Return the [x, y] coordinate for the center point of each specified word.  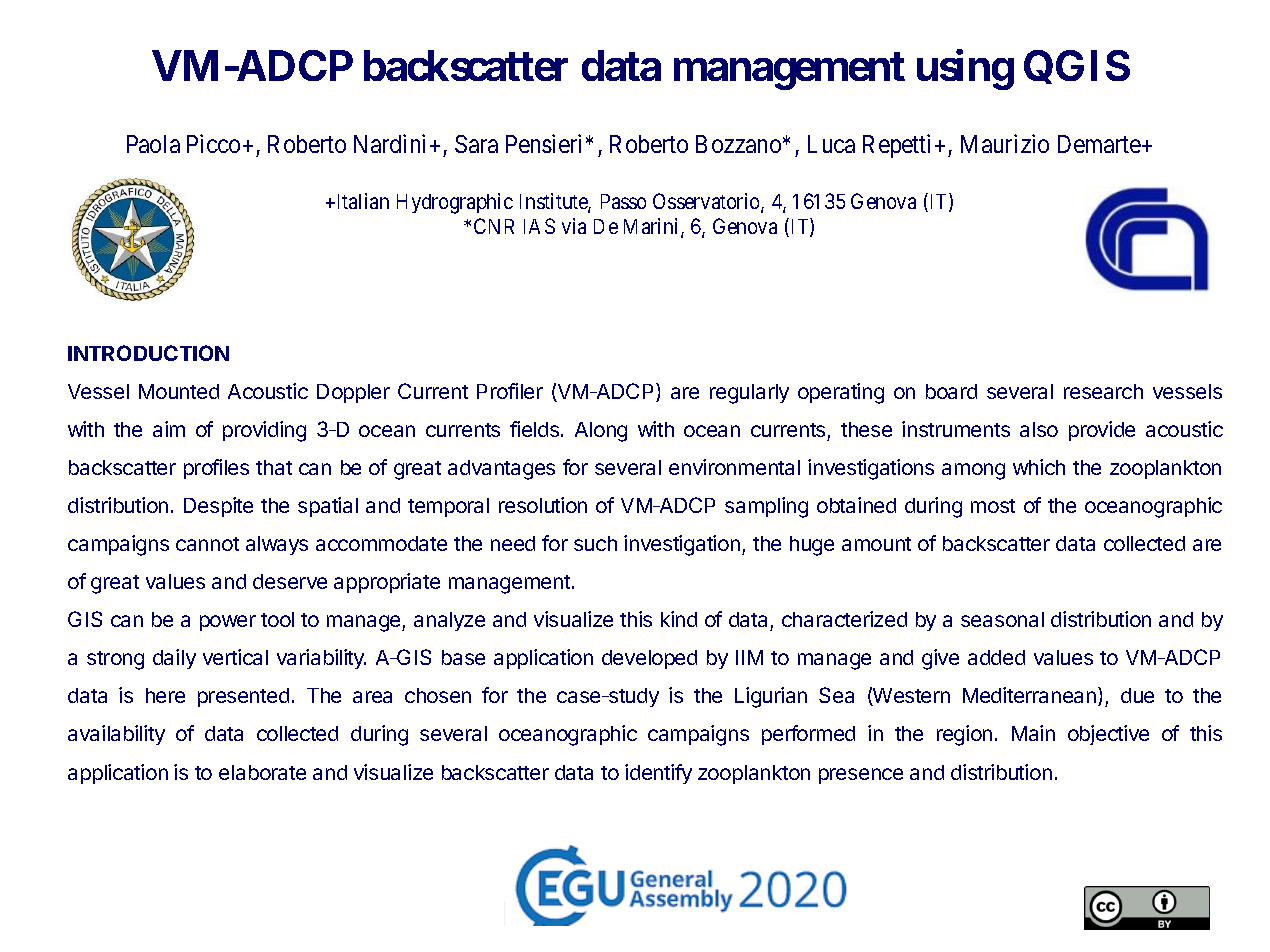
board [951, 391]
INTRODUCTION [148, 353]
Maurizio [1005, 143]
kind [679, 619]
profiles [216, 469]
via [574, 226]
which [1039, 467]
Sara [476, 144]
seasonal [1002, 619]
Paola [153, 144]
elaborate [262, 772]
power [228, 623]
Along [601, 432]
